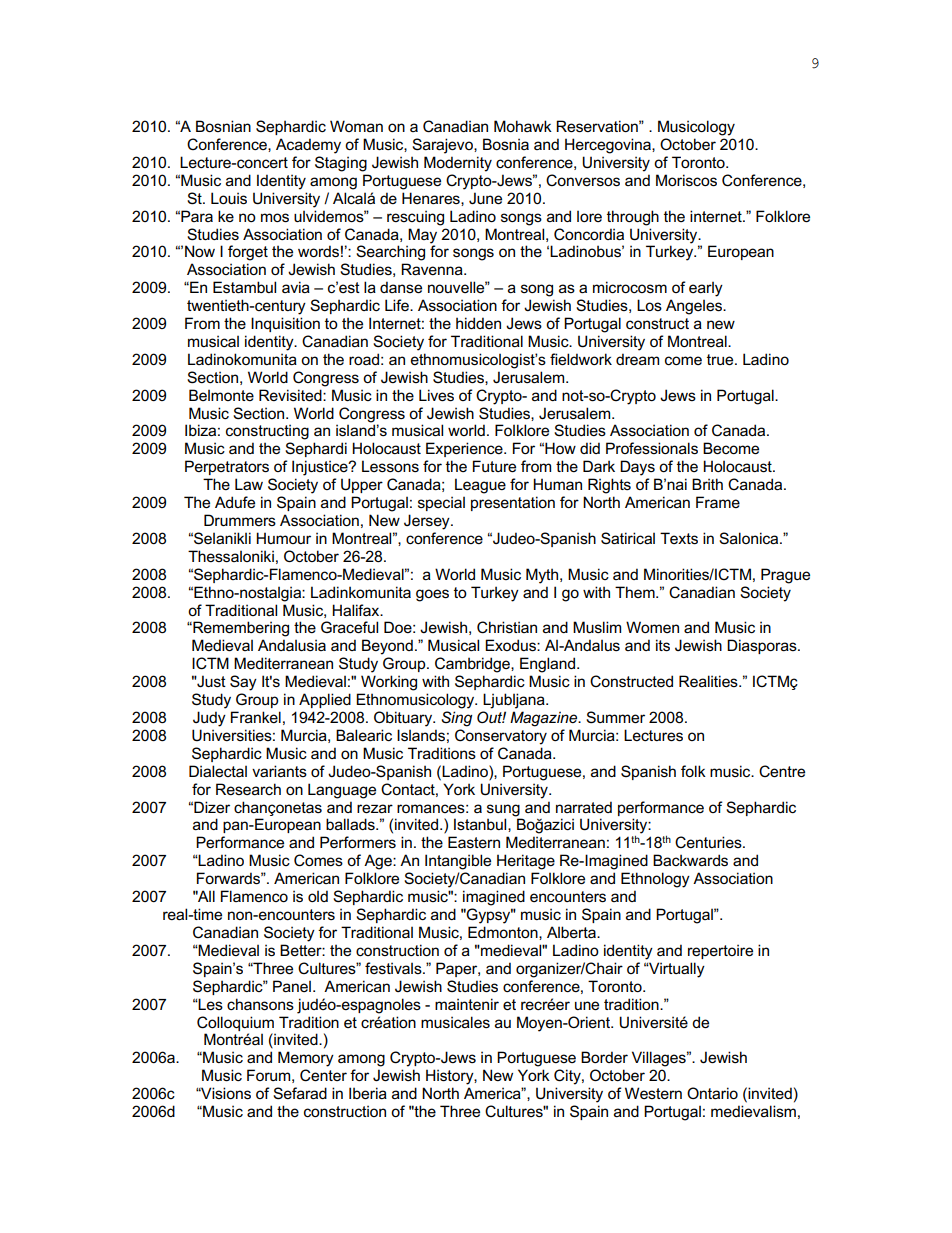 This screenshot has height=1233, width=952. What do you see at coordinates (609, 146) in the screenshot?
I see `Hercegovina` at bounding box center [609, 146].
